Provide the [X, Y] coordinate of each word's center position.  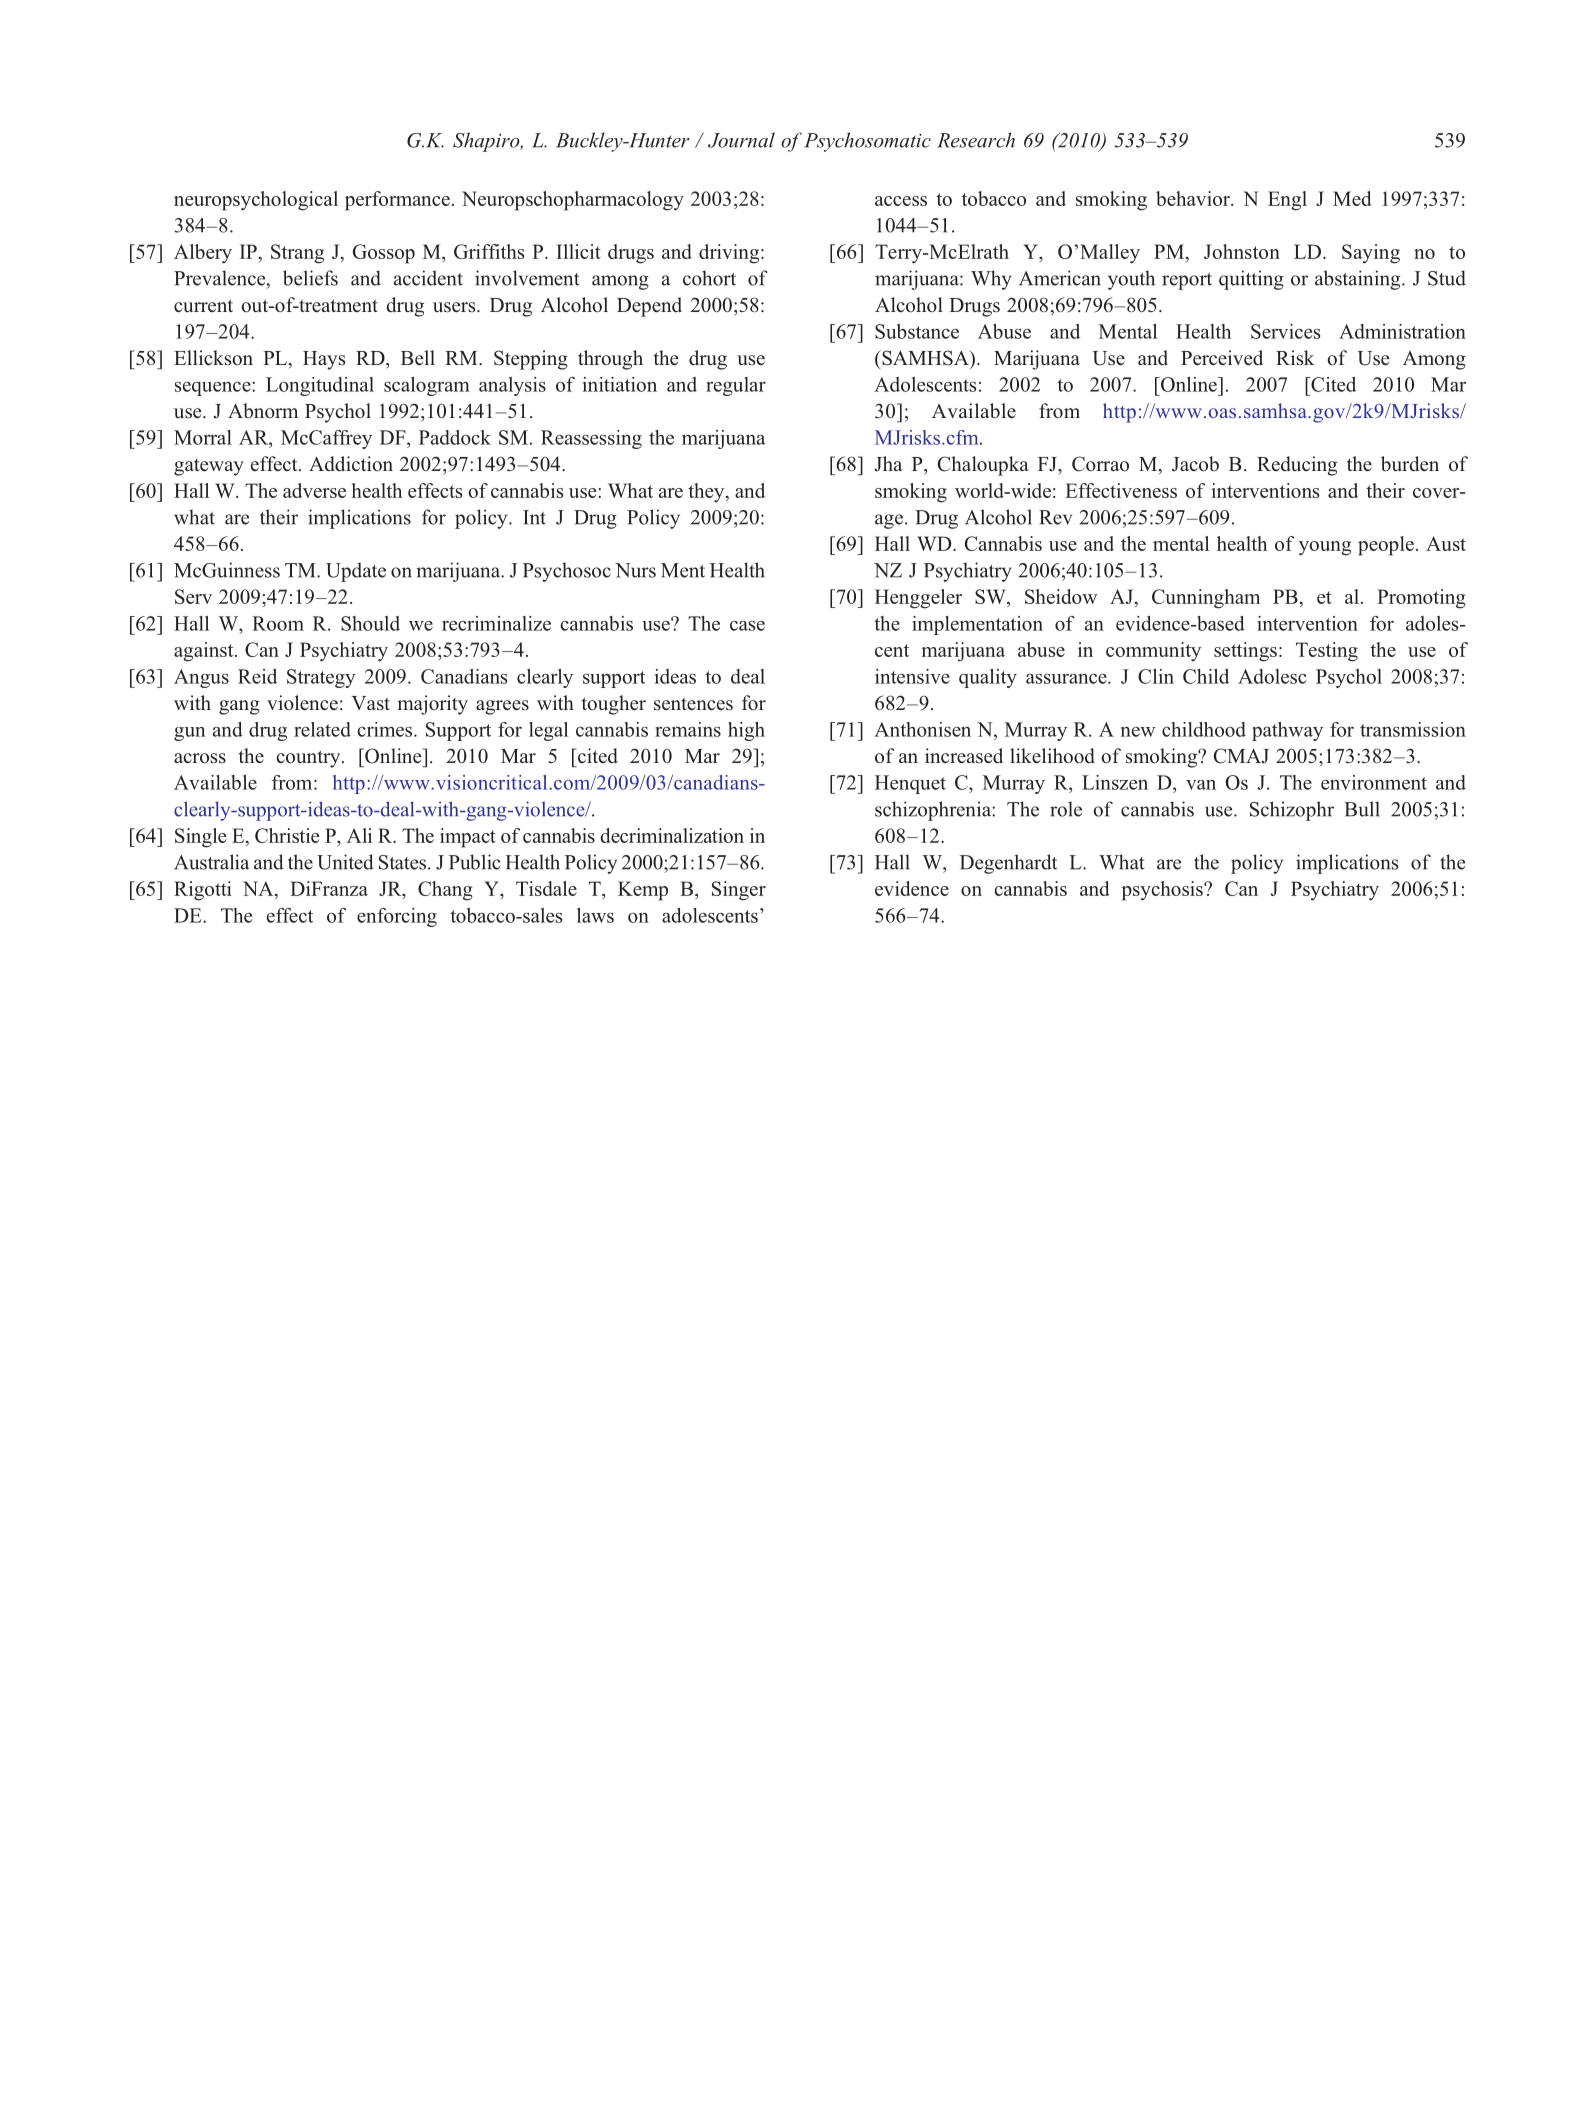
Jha [888, 464]
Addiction [351, 464]
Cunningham [1206, 599]
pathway [1287, 731]
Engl [1287, 201]
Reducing [1297, 466]
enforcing [397, 917]
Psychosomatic [867, 142]
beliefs [310, 278]
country [309, 759]
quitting [1251, 280]
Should [370, 623]
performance [397, 201]
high [746, 731]
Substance [917, 331]
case [747, 625]
